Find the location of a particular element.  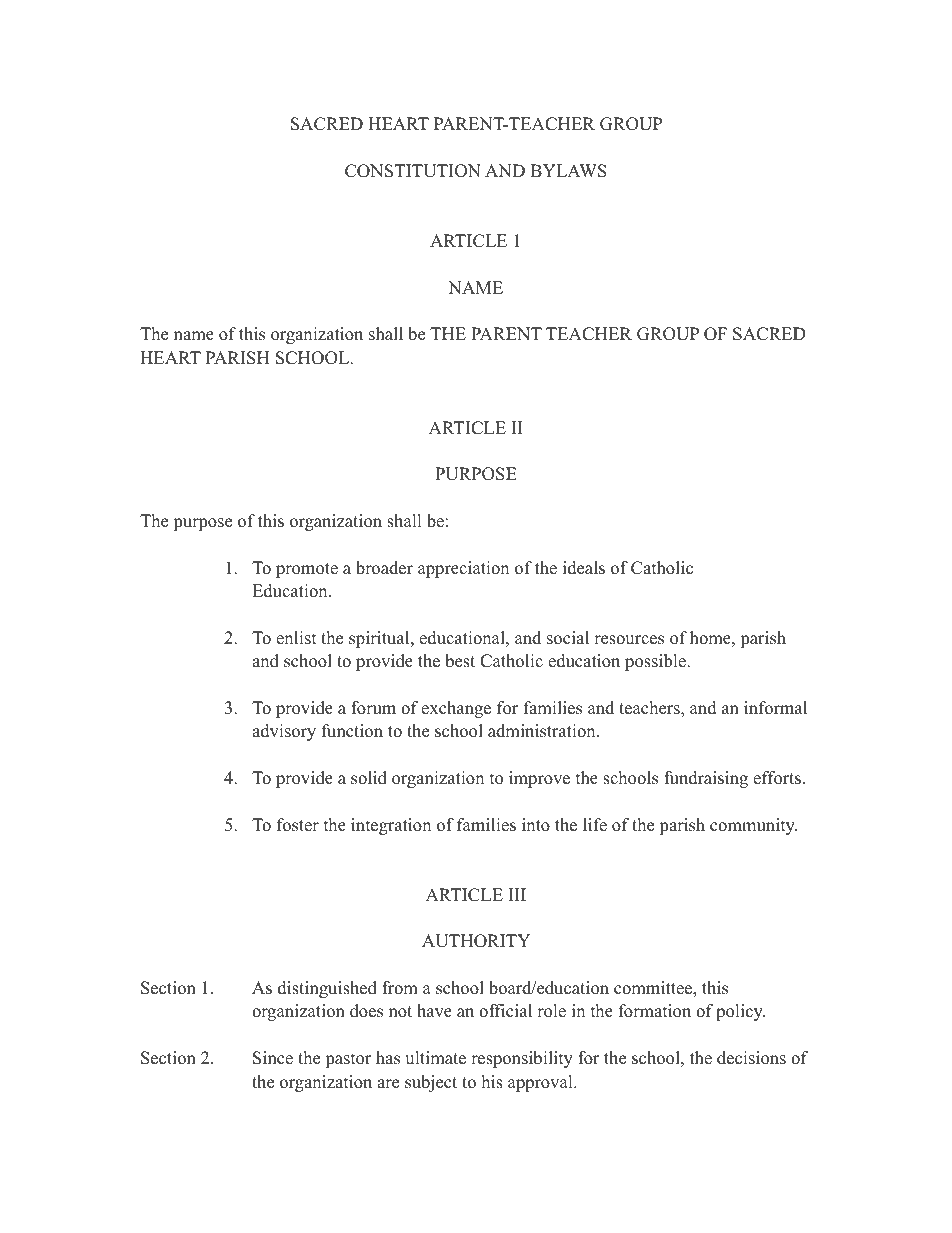

CONSTITUTION is located at coordinates (413, 171).
